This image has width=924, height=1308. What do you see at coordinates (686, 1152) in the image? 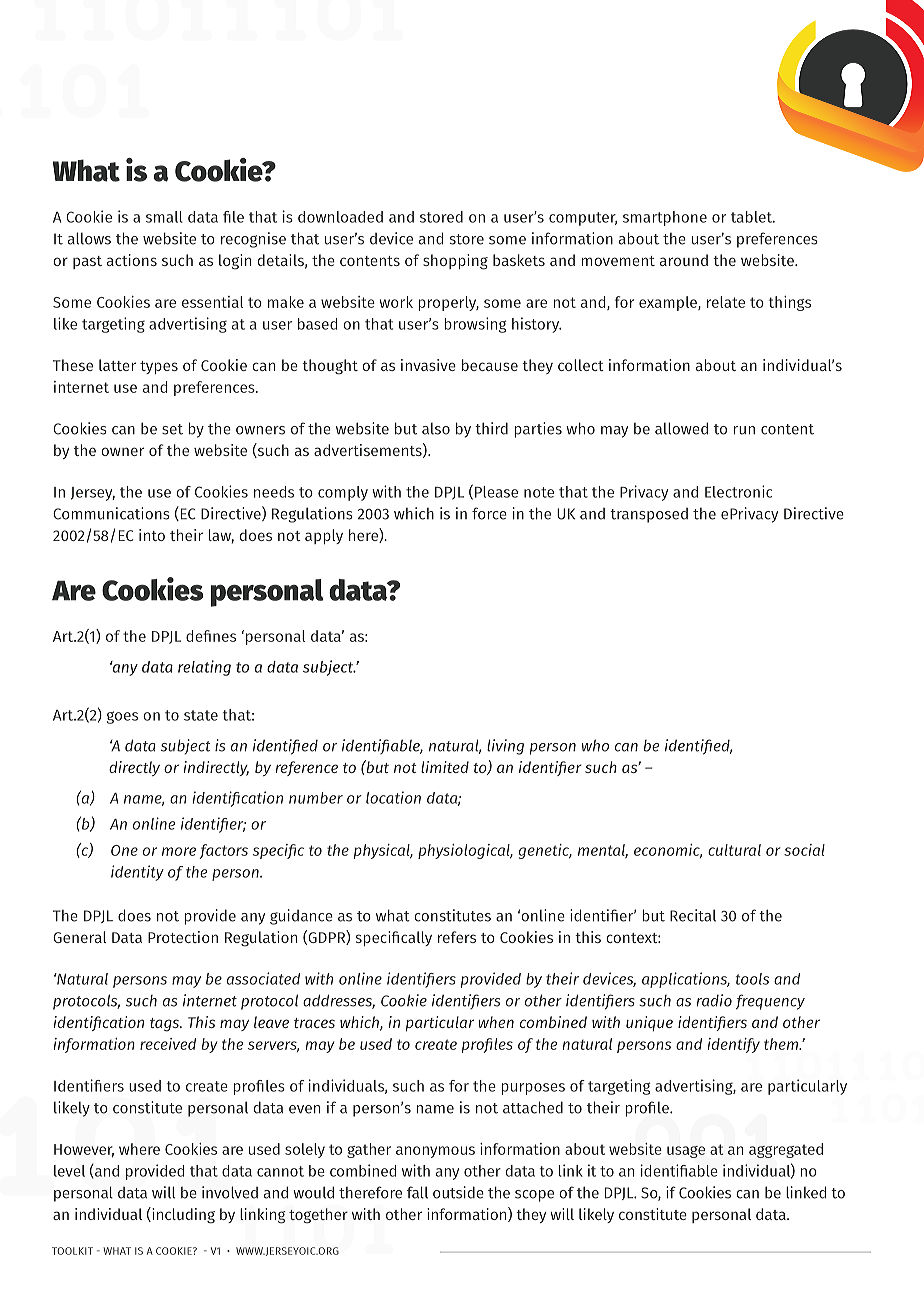
I see `usage` at bounding box center [686, 1152].
